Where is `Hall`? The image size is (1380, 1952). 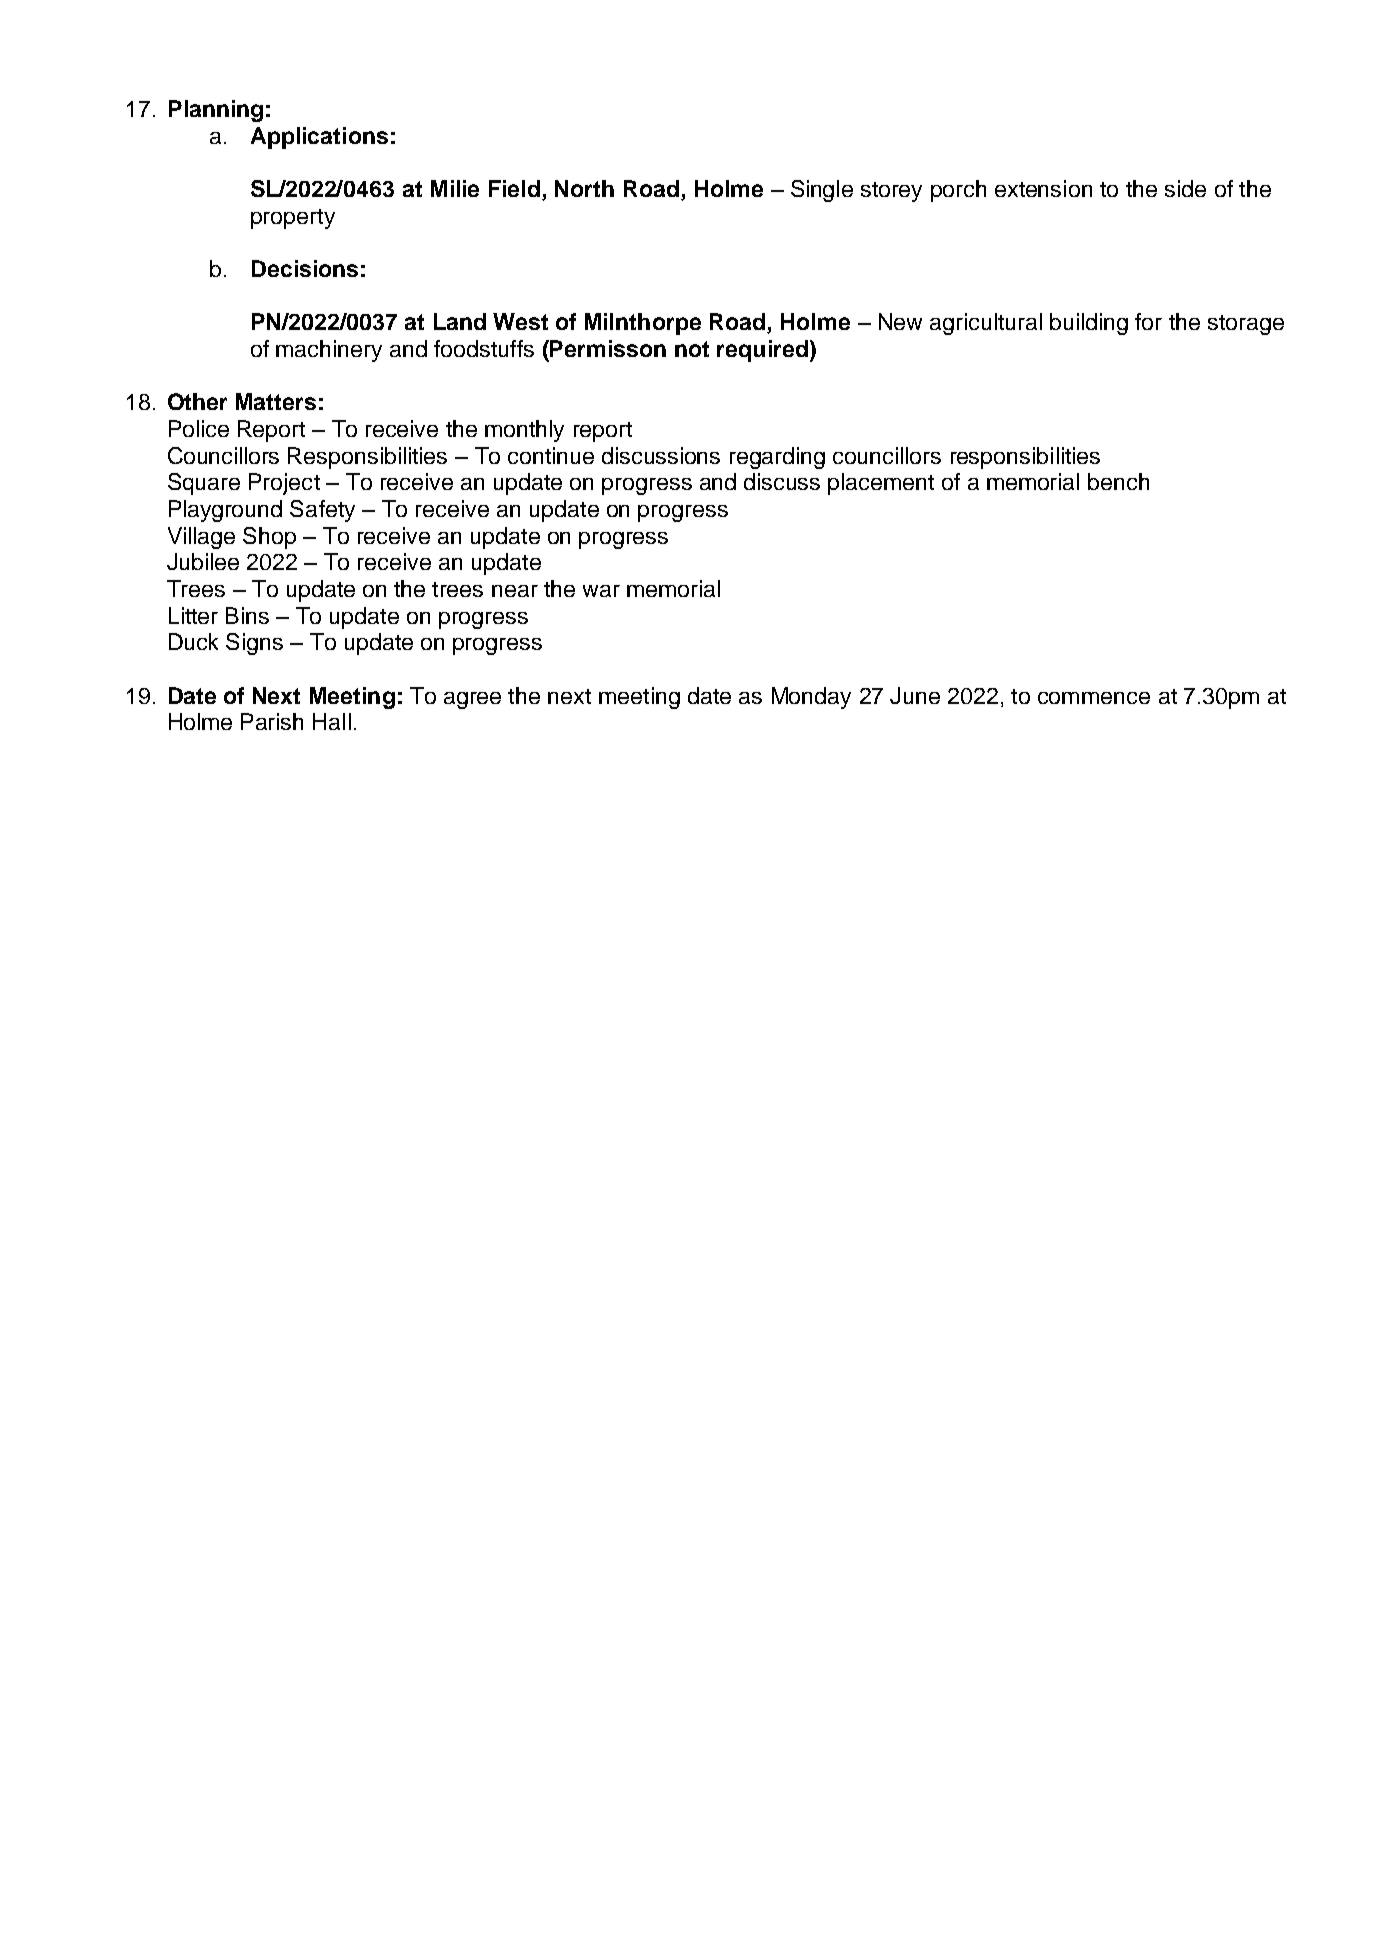 Hall is located at coordinates (332, 721).
